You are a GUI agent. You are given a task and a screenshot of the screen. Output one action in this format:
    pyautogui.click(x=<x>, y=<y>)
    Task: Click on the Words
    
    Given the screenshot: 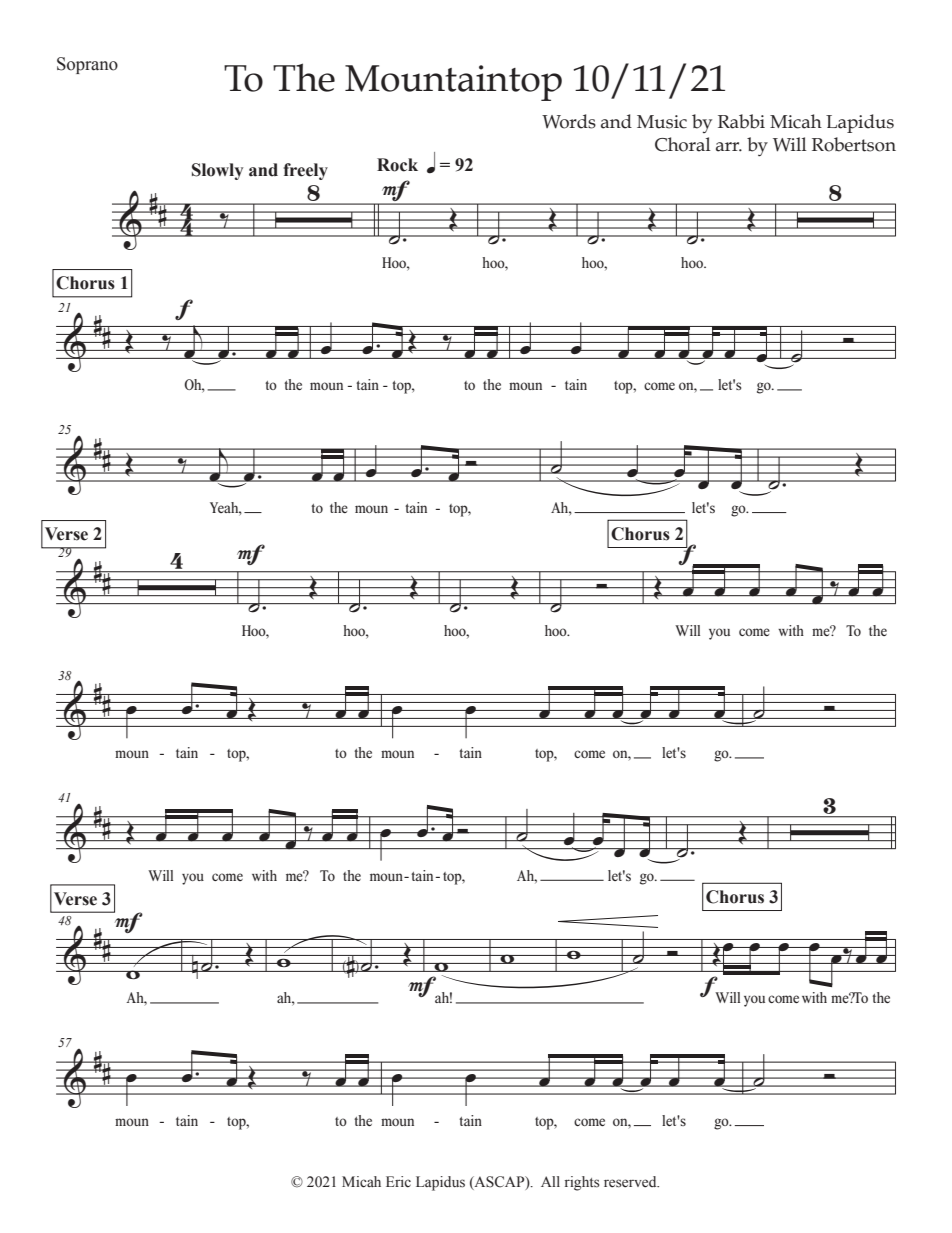 What is the action you would take?
    pyautogui.click(x=569, y=121)
